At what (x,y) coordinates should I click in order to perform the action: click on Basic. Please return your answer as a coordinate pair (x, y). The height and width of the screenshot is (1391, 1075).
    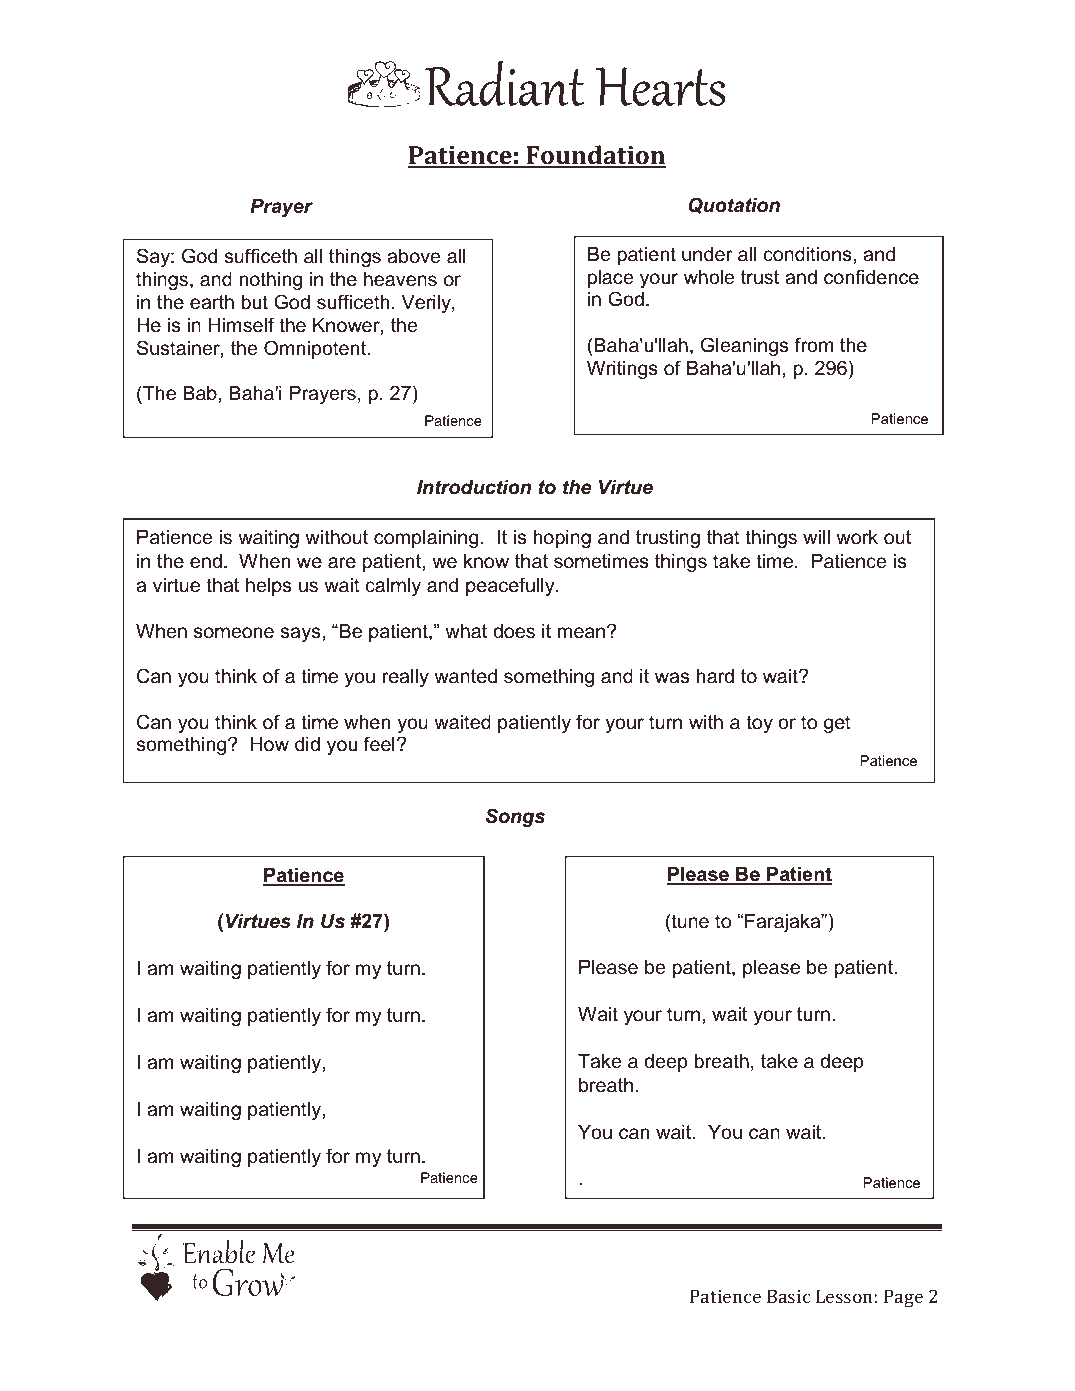
    Looking at the image, I should click on (788, 1296).
